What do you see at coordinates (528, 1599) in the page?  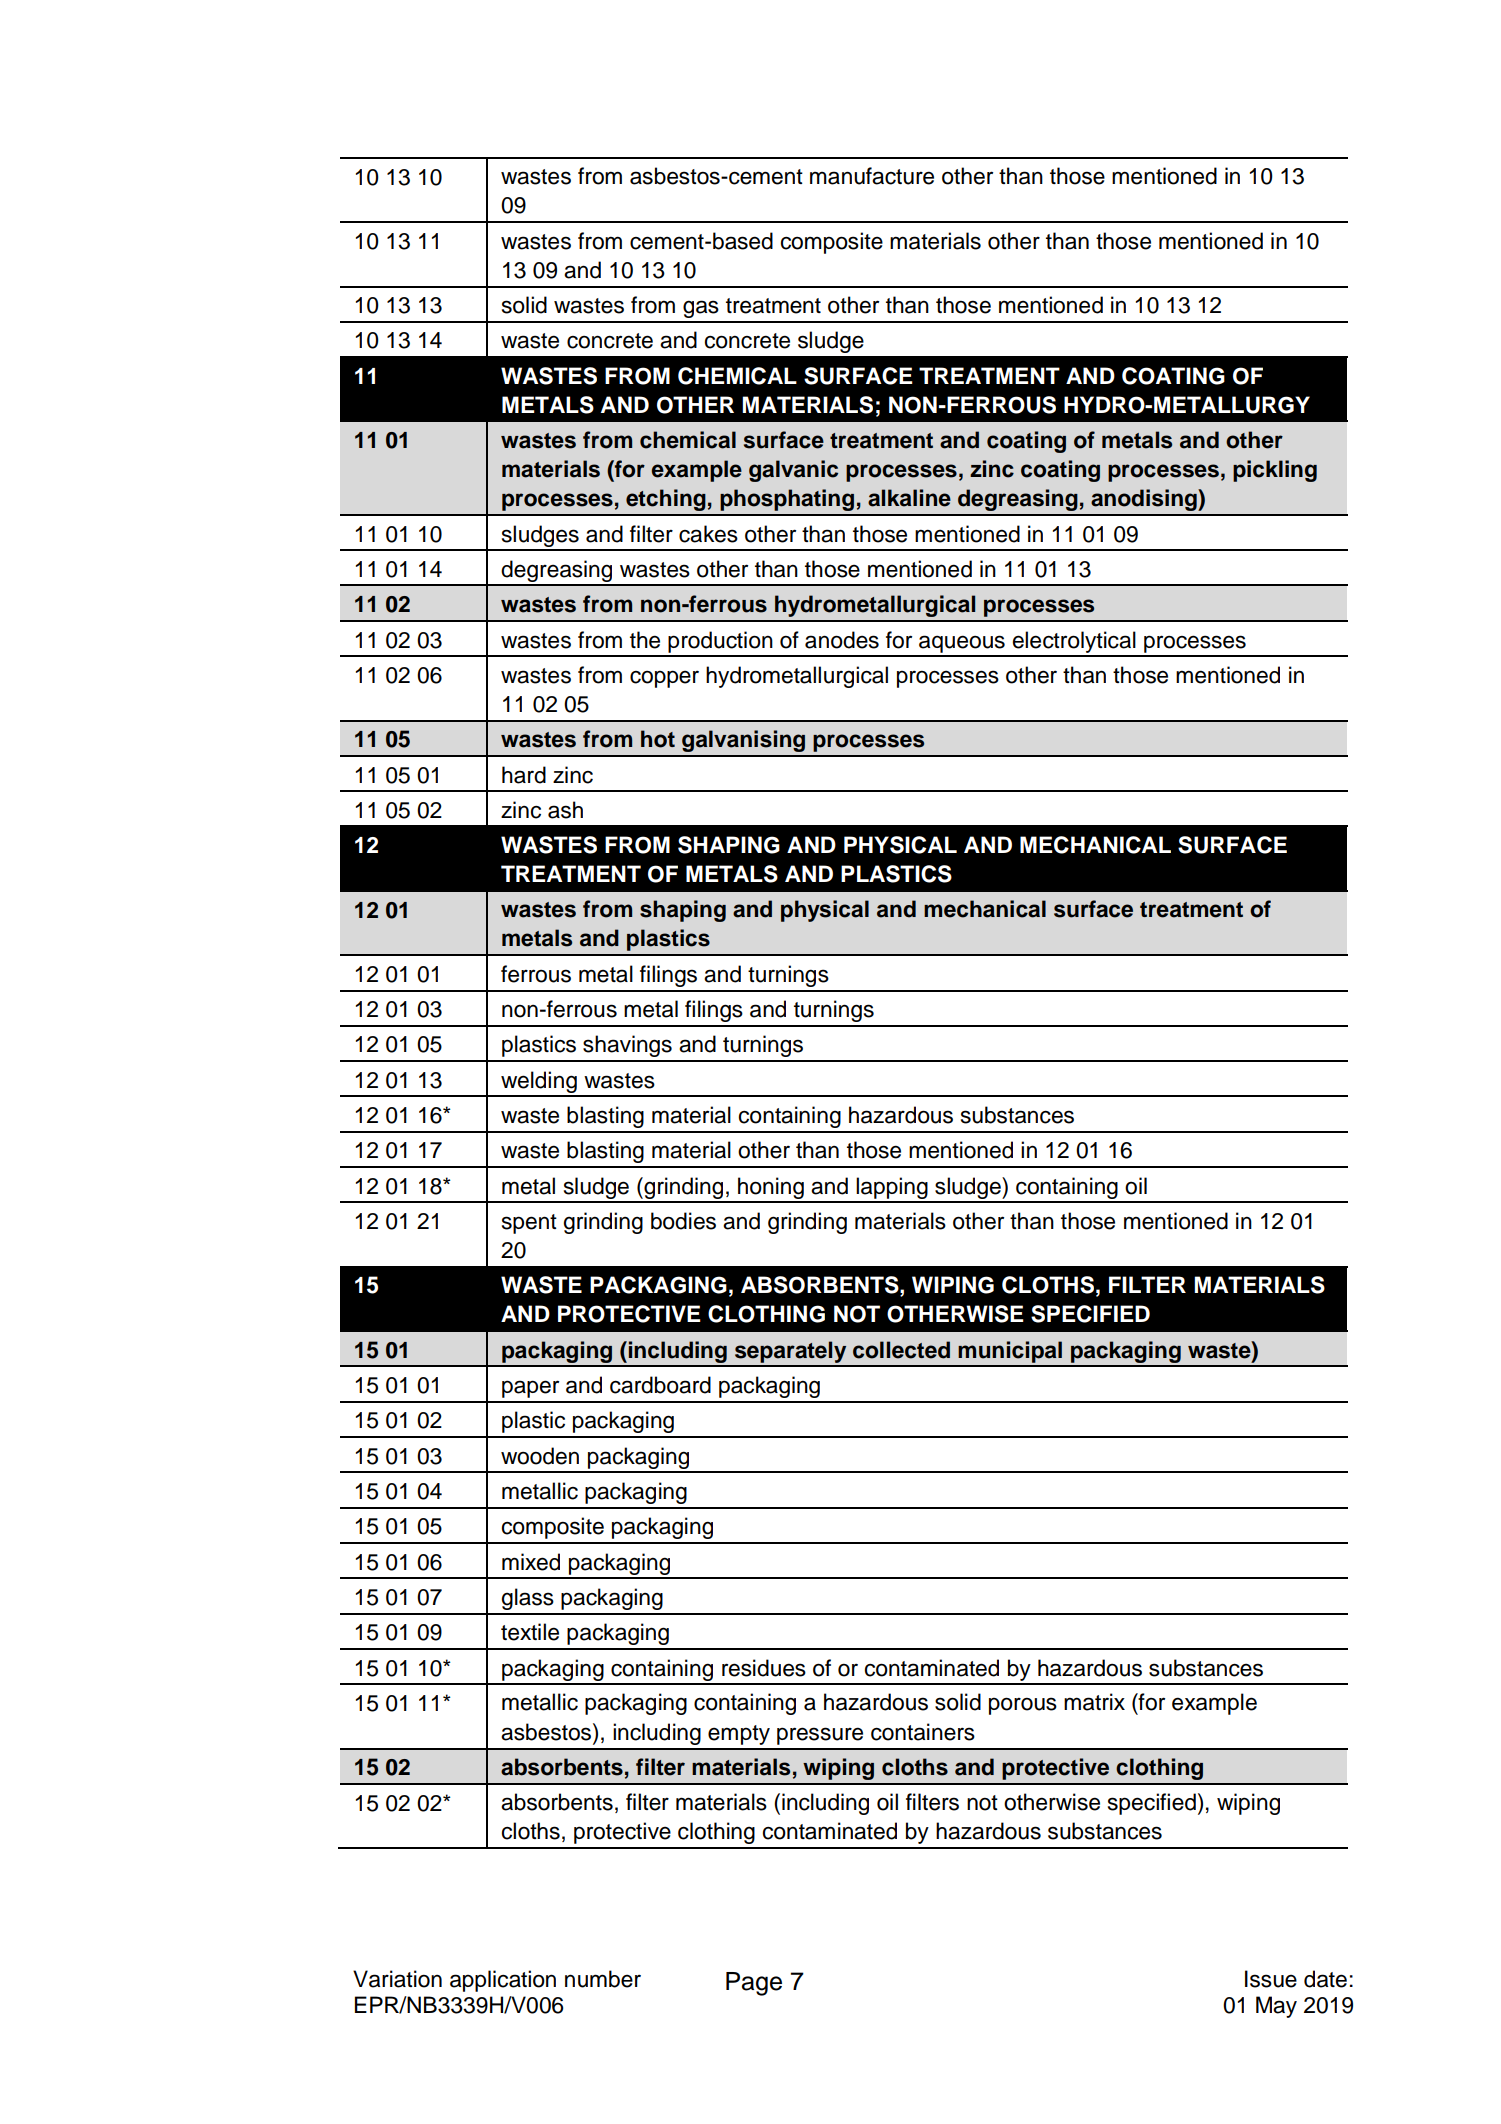 I see `glass` at bounding box center [528, 1599].
